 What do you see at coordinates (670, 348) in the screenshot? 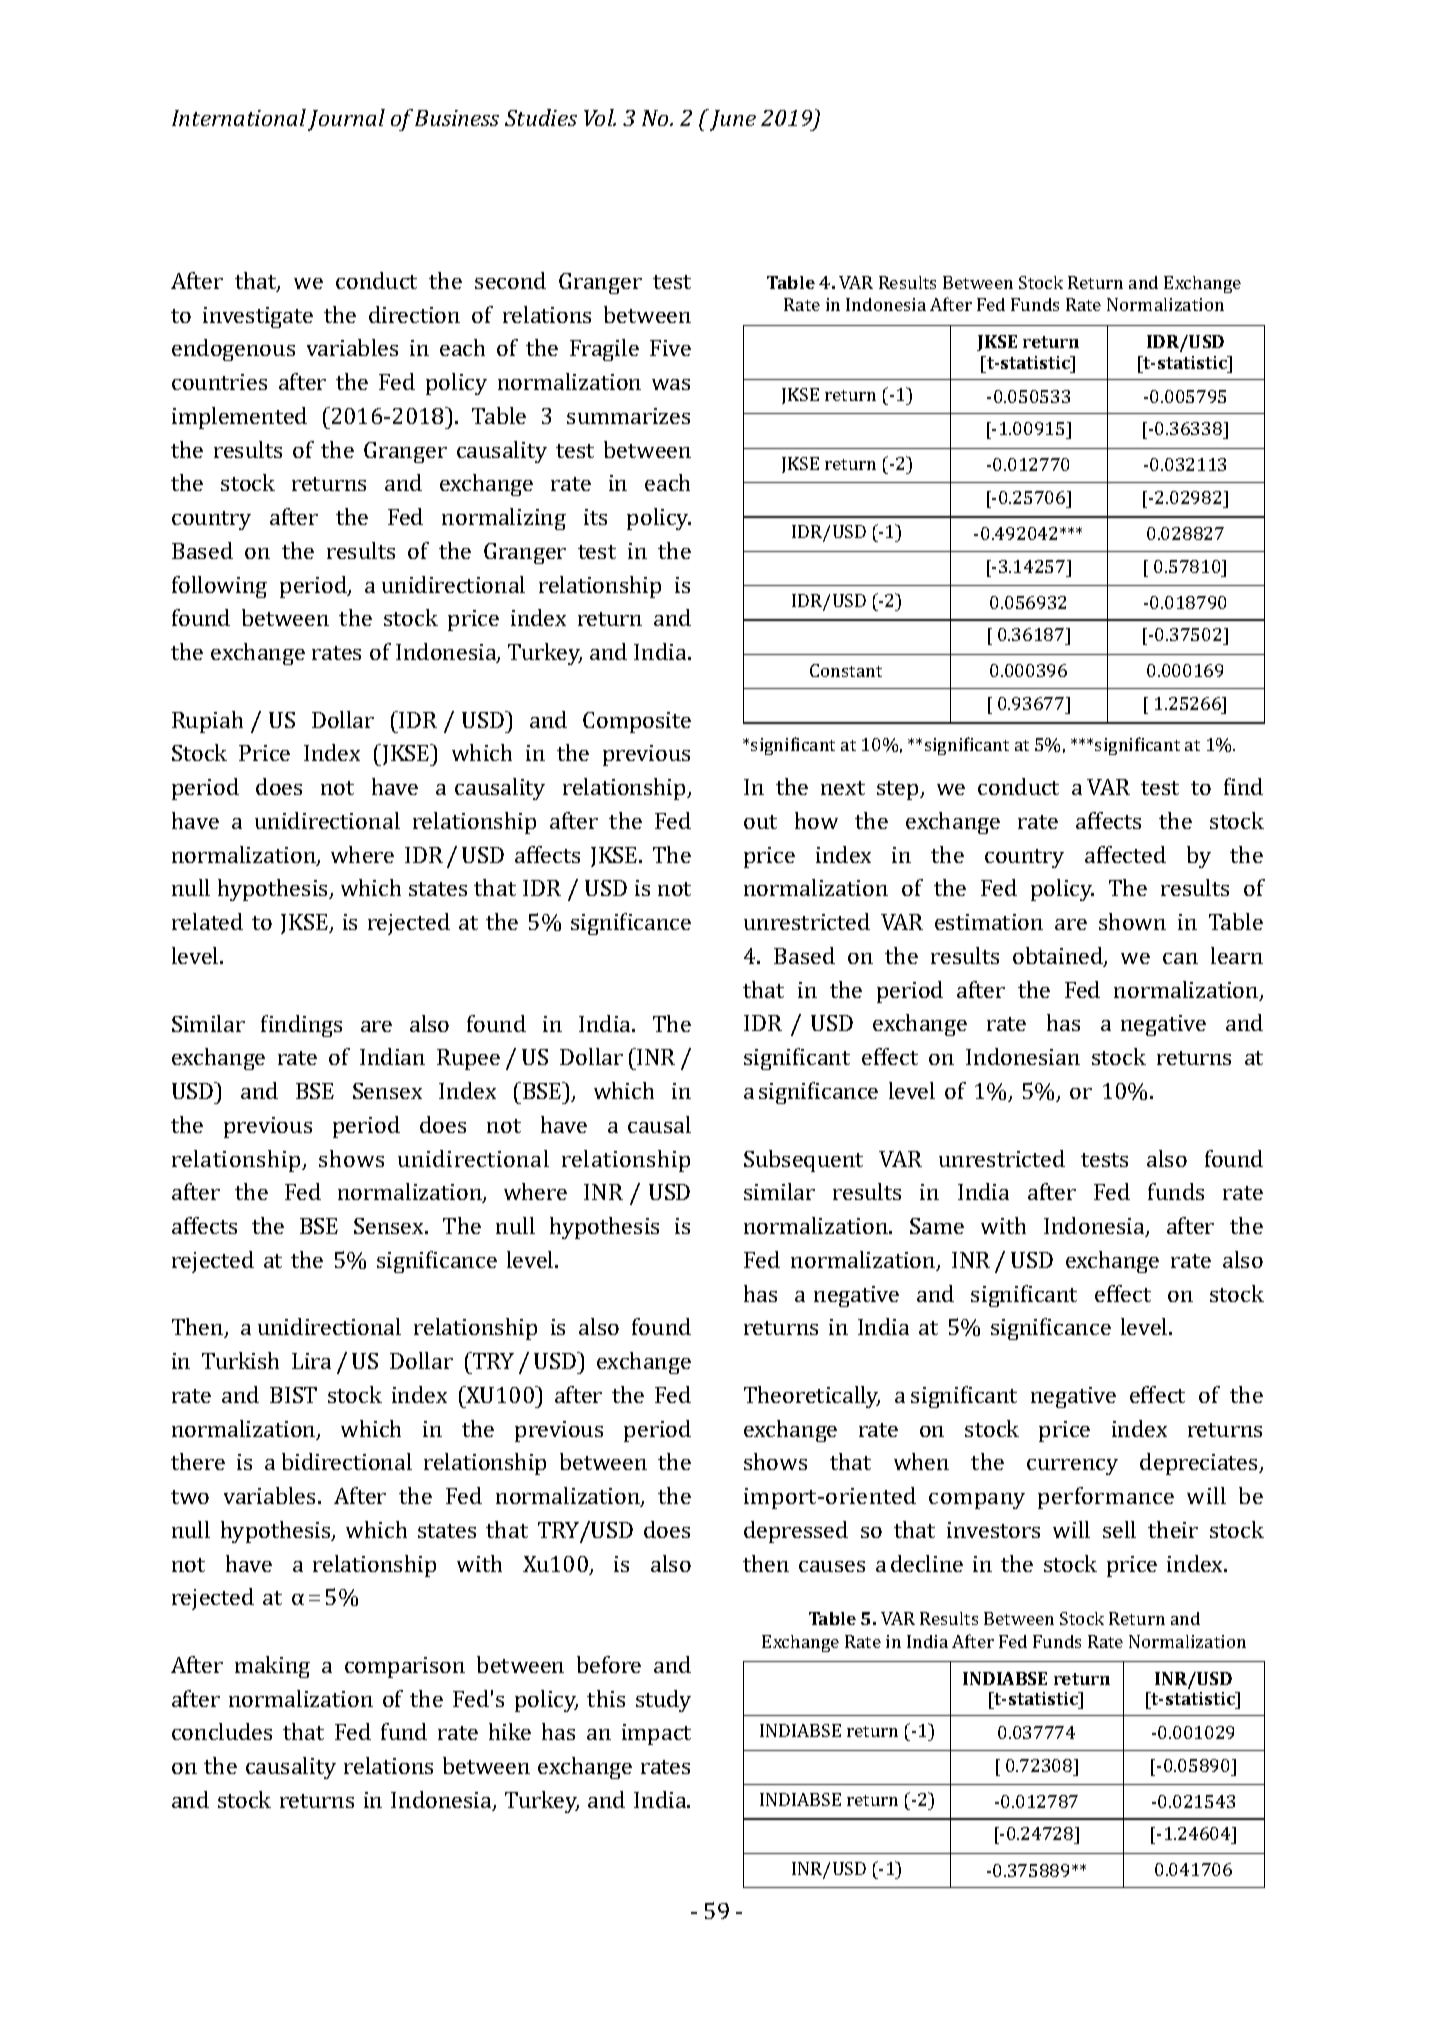
I see `Five` at bounding box center [670, 348].
